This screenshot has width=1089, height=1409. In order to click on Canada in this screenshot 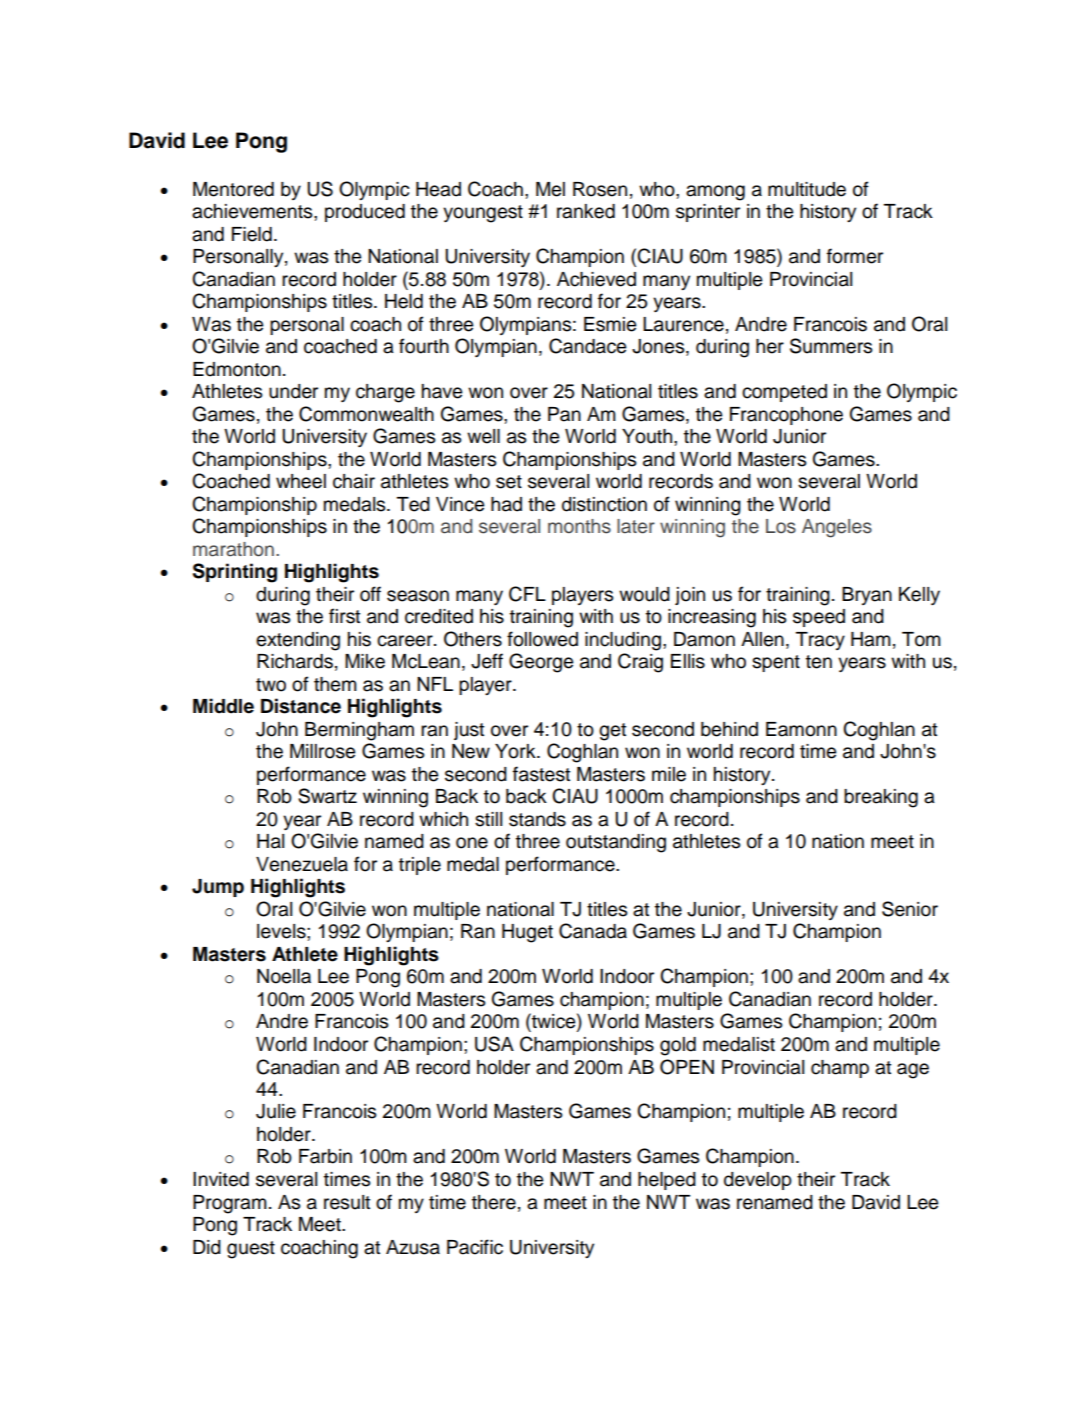, I will do `click(593, 931)`.
